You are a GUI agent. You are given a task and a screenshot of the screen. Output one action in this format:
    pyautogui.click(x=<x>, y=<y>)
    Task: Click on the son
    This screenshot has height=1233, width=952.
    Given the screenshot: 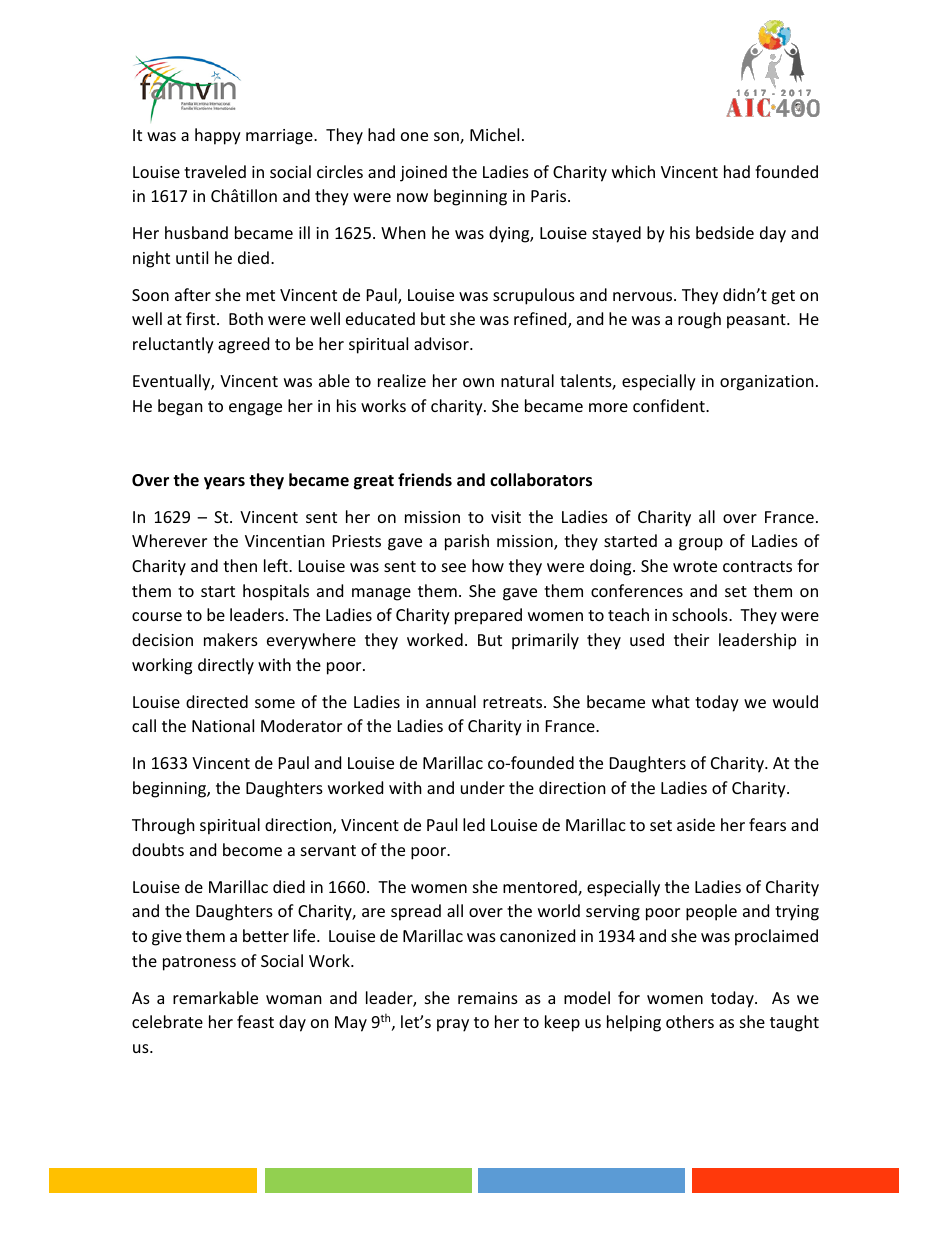 What is the action you would take?
    pyautogui.click(x=447, y=138)
